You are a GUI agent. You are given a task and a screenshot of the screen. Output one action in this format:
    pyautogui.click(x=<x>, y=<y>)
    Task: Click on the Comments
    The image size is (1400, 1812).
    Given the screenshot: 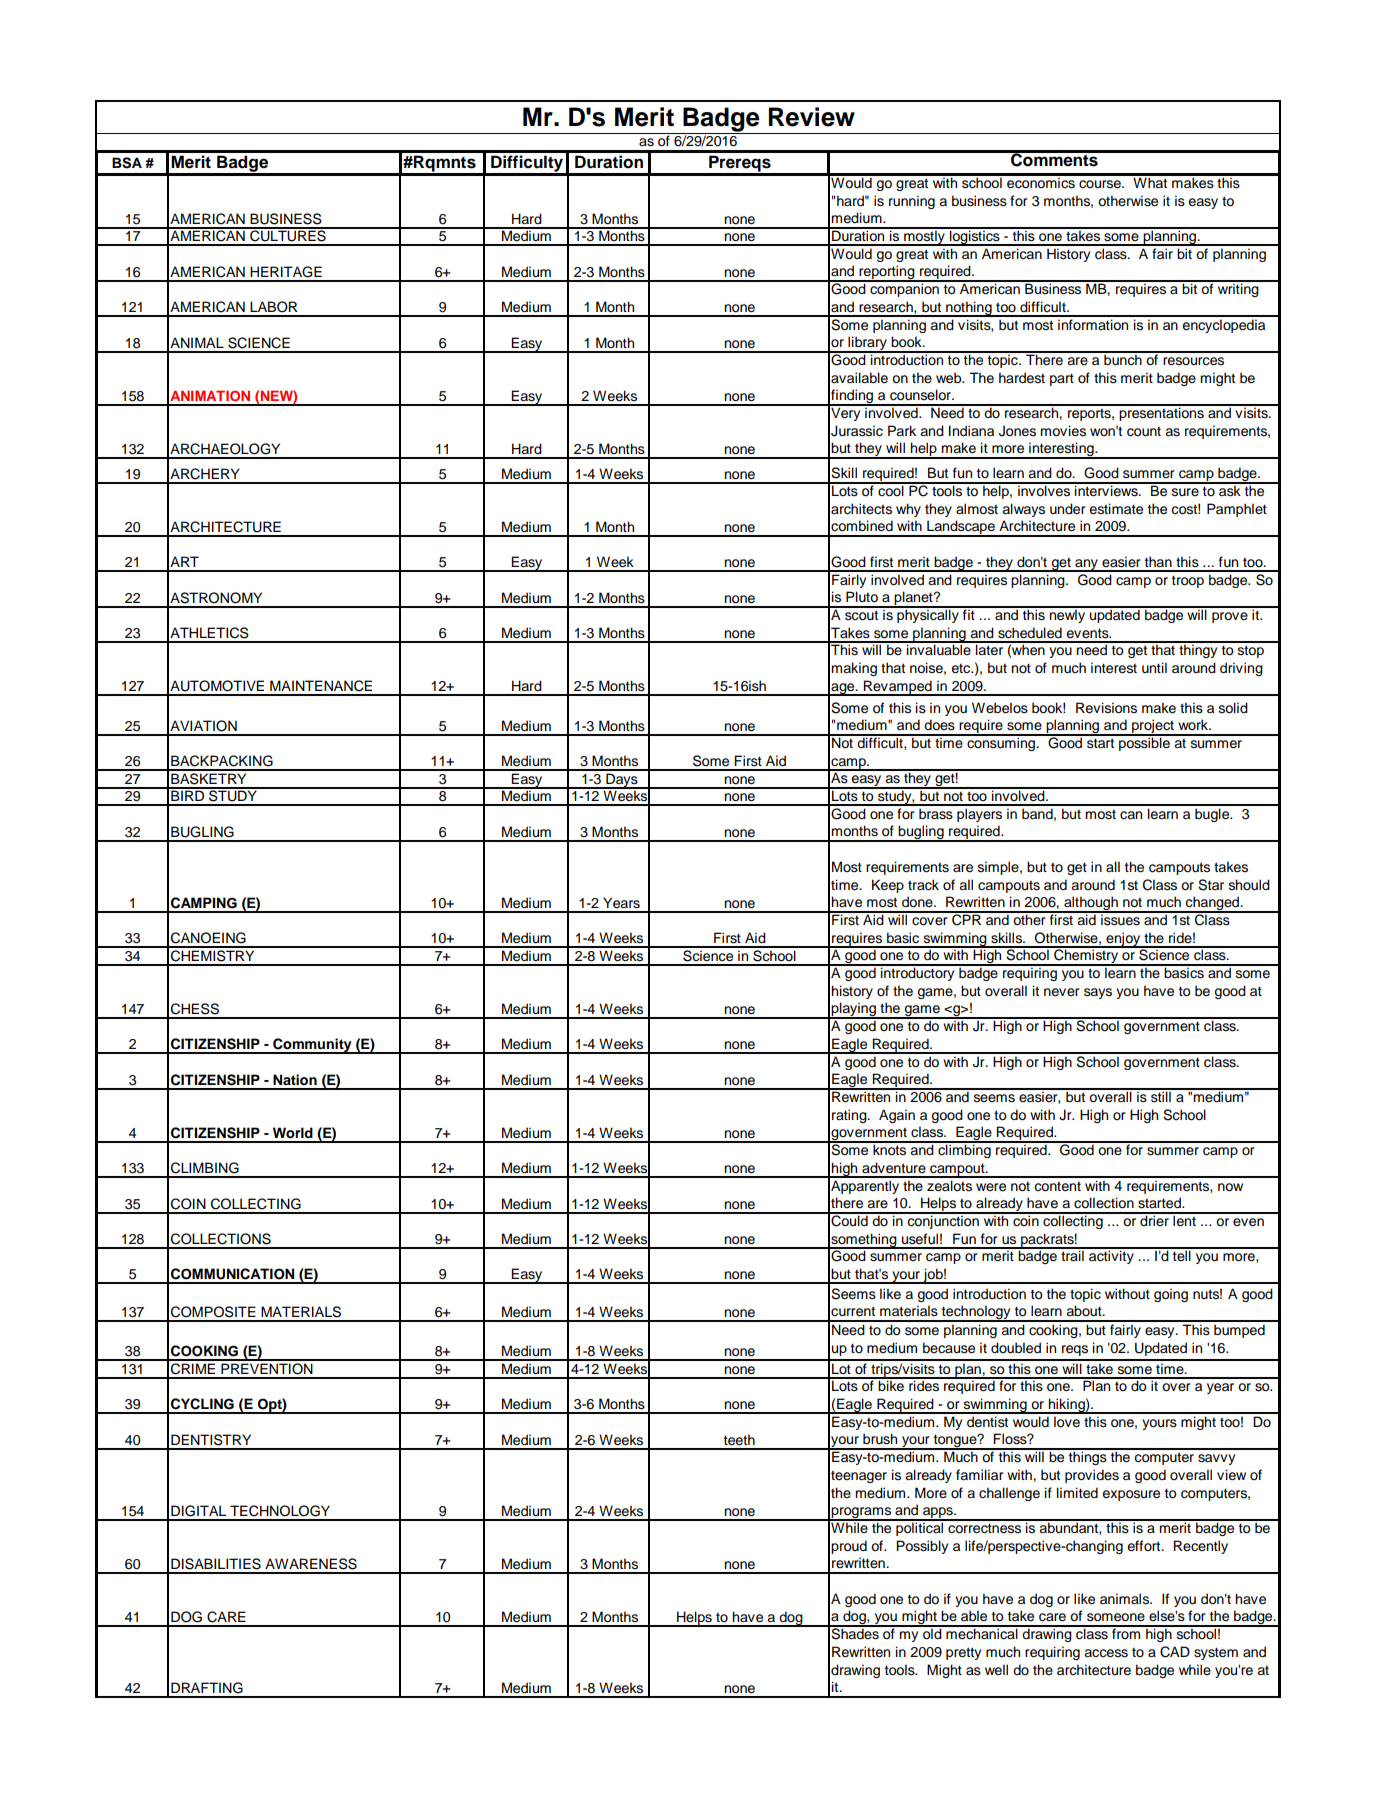 What is the action you would take?
    pyautogui.click(x=1054, y=159)
